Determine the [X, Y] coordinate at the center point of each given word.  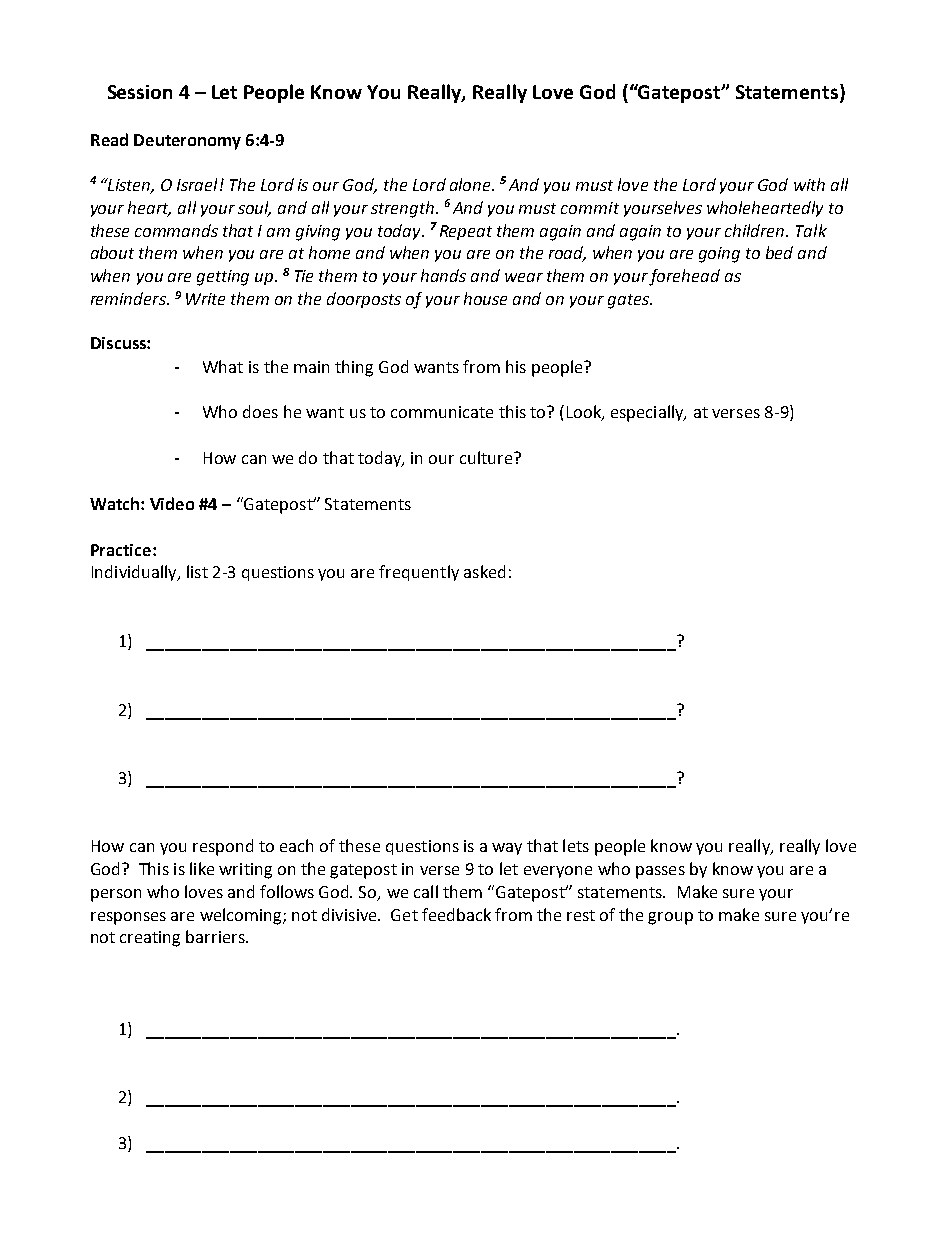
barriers [216, 936]
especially [648, 413]
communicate [442, 412]
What [223, 366]
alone [471, 184]
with [809, 184]
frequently [419, 573]
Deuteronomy [187, 142]
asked [484, 571]
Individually [135, 573]
